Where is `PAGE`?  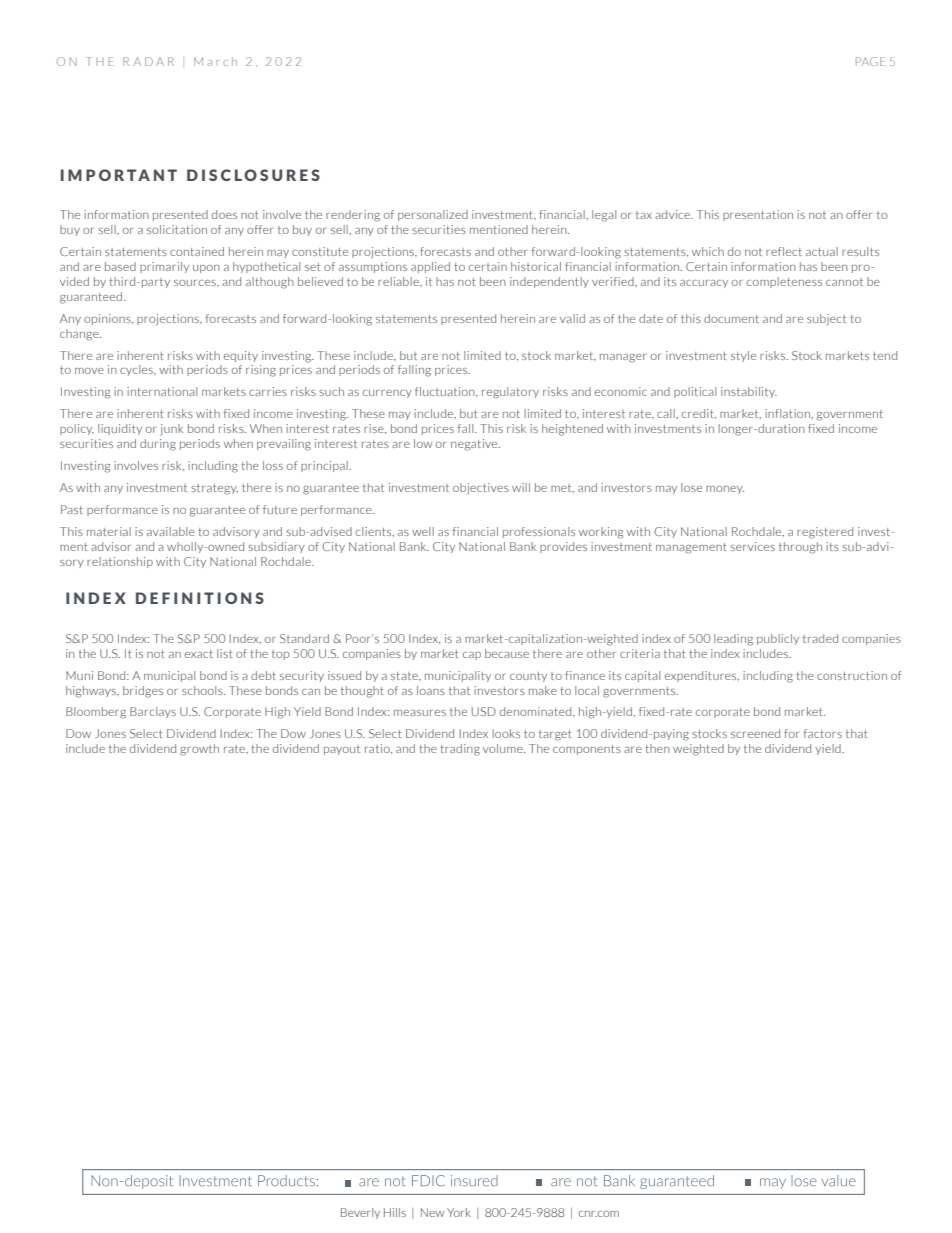
PAGE is located at coordinates (870, 61).
